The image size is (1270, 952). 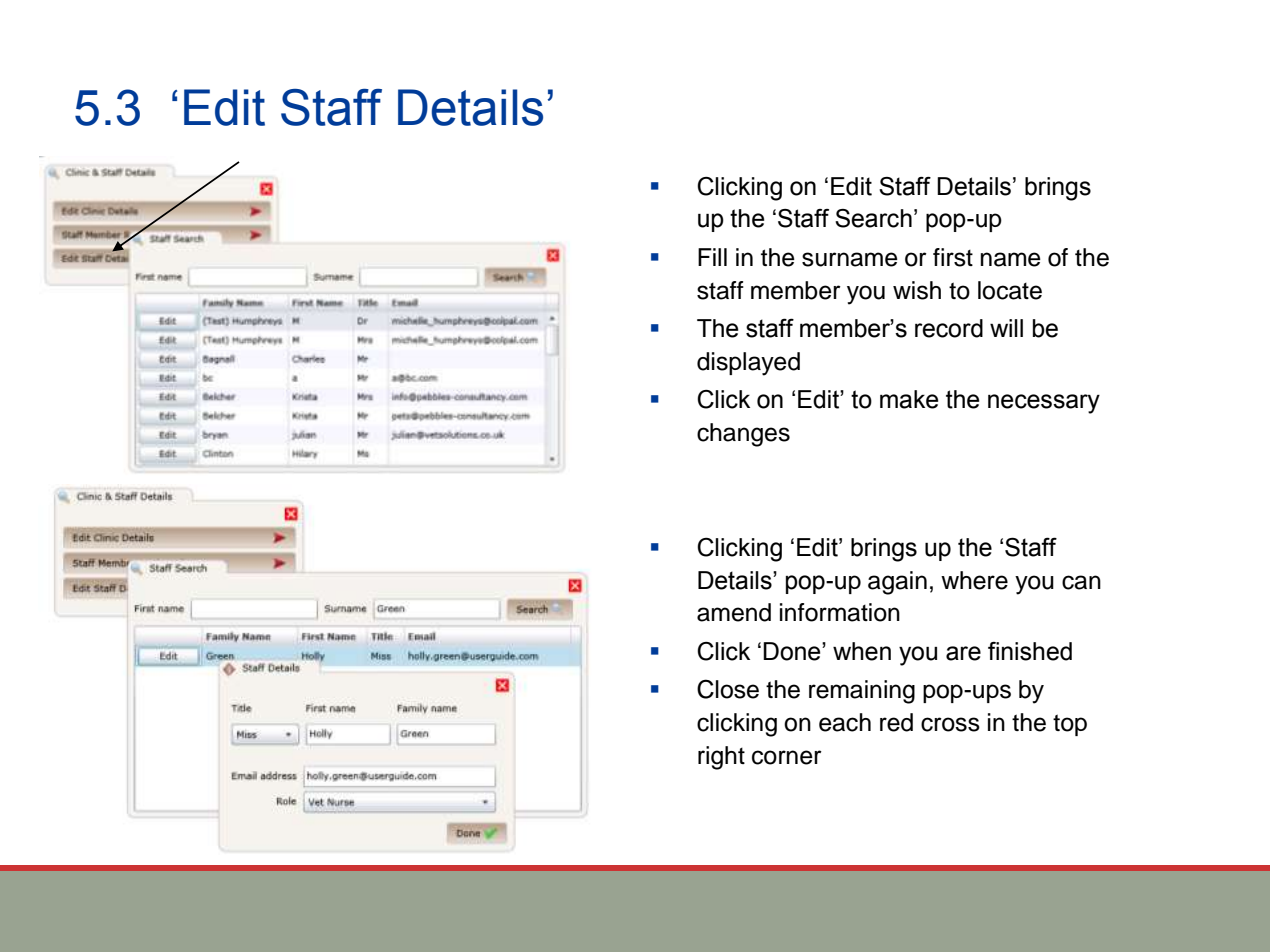 I want to click on Search, so click(x=873, y=218).
